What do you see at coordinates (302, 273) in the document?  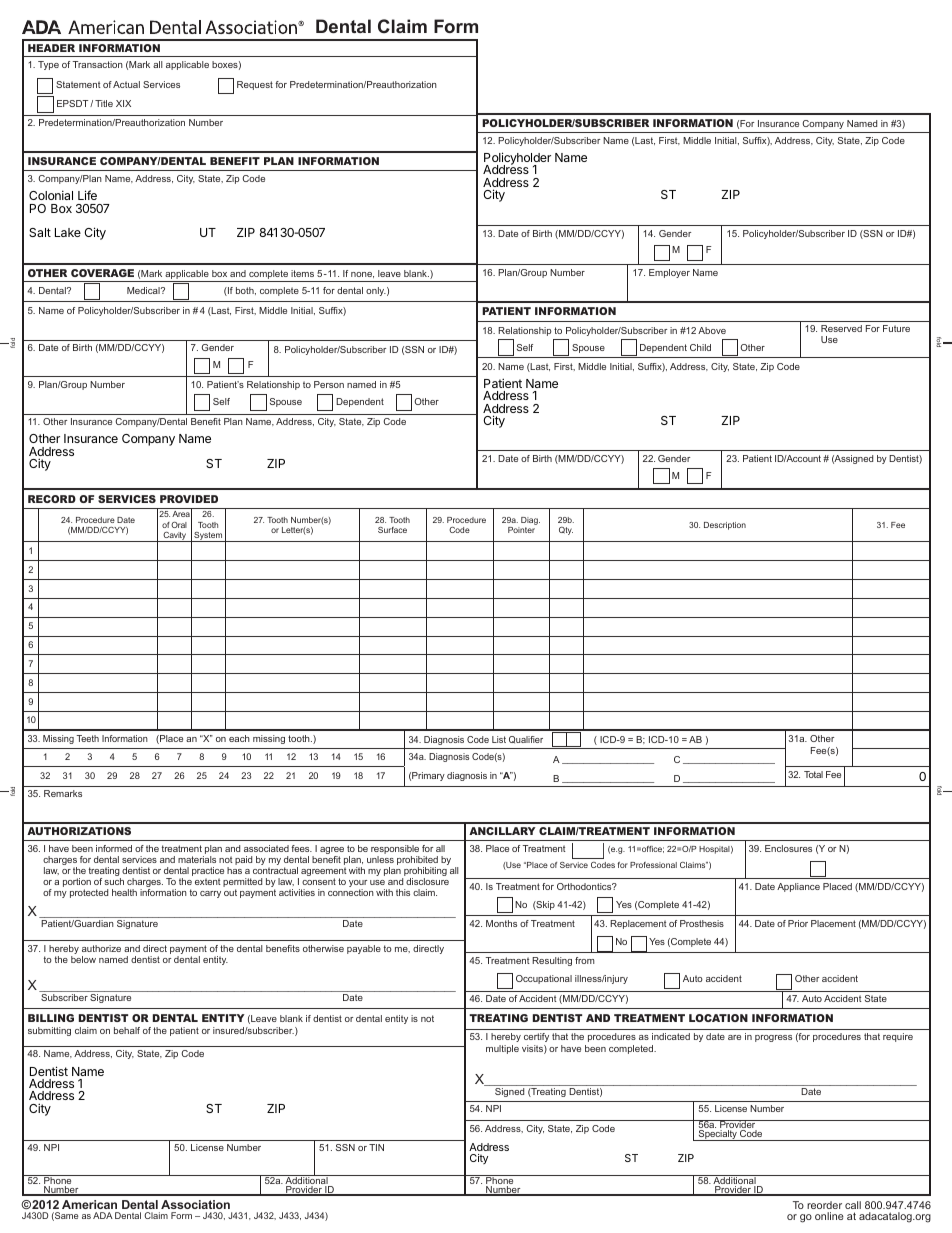 I see `items` at bounding box center [302, 273].
